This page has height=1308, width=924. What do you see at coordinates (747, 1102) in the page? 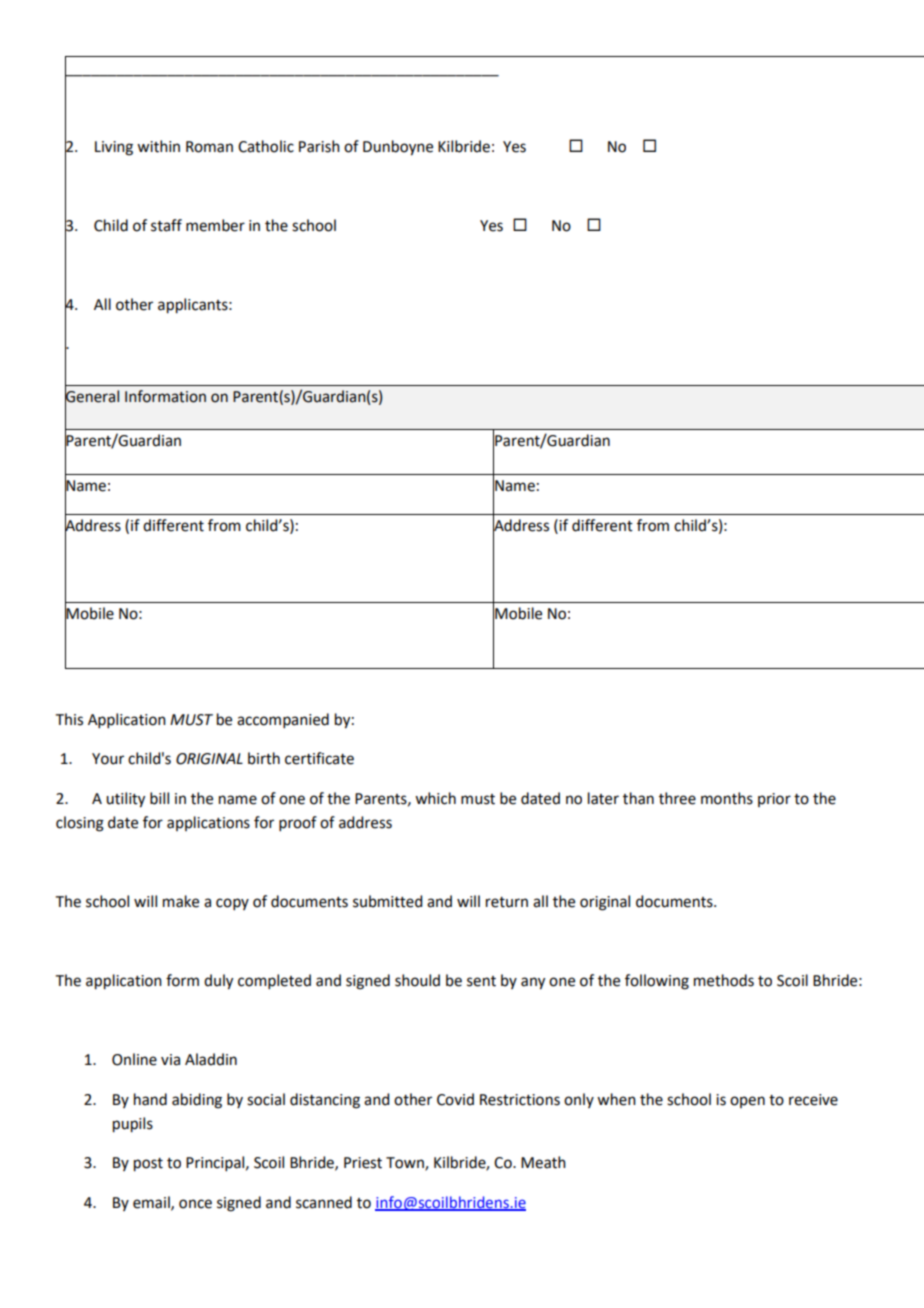
I see `open` at bounding box center [747, 1102].
